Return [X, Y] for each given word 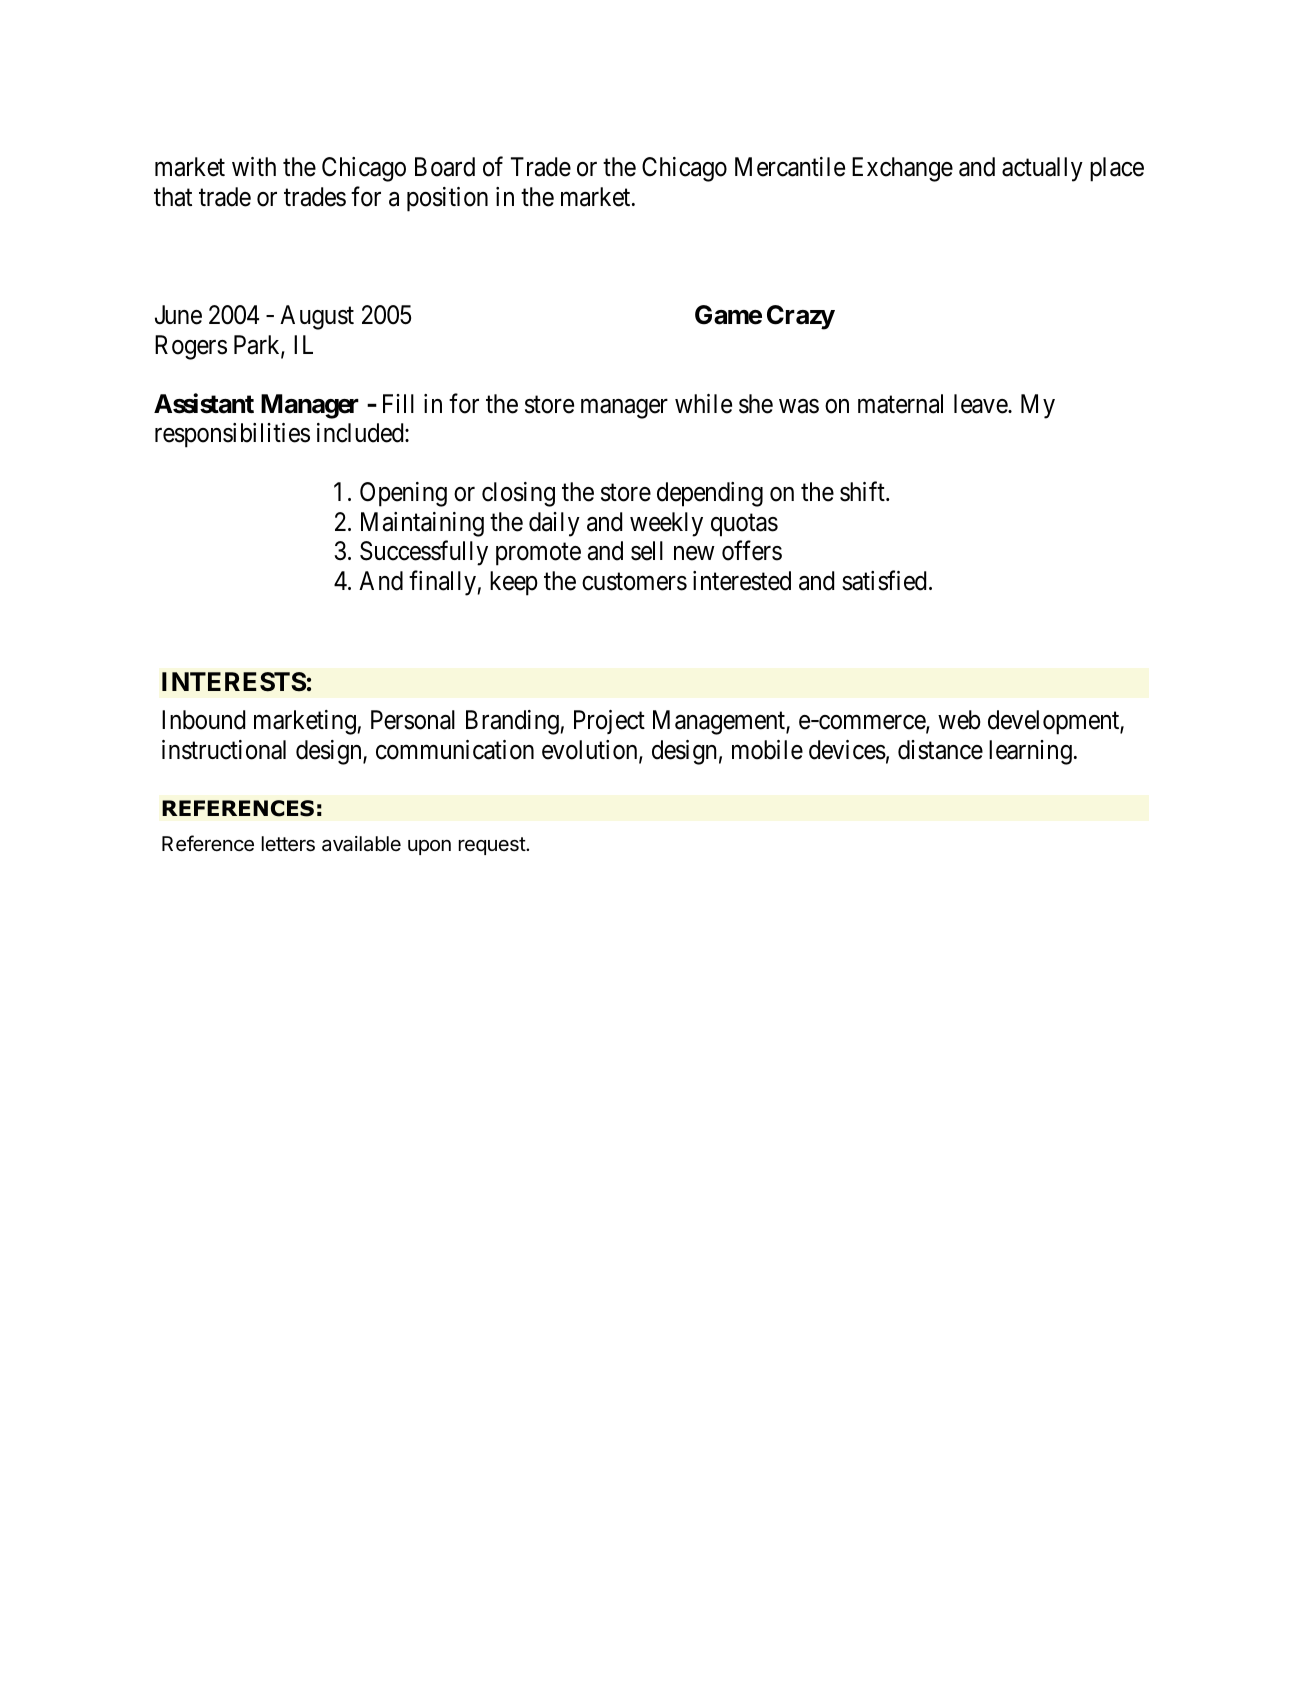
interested [742, 581]
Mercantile [790, 167]
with [254, 166]
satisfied [884, 580]
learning [1030, 752]
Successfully [424, 553]
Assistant [204, 403]
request [493, 846]
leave [981, 404]
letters [288, 844]
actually [1042, 169]
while [703, 404]
